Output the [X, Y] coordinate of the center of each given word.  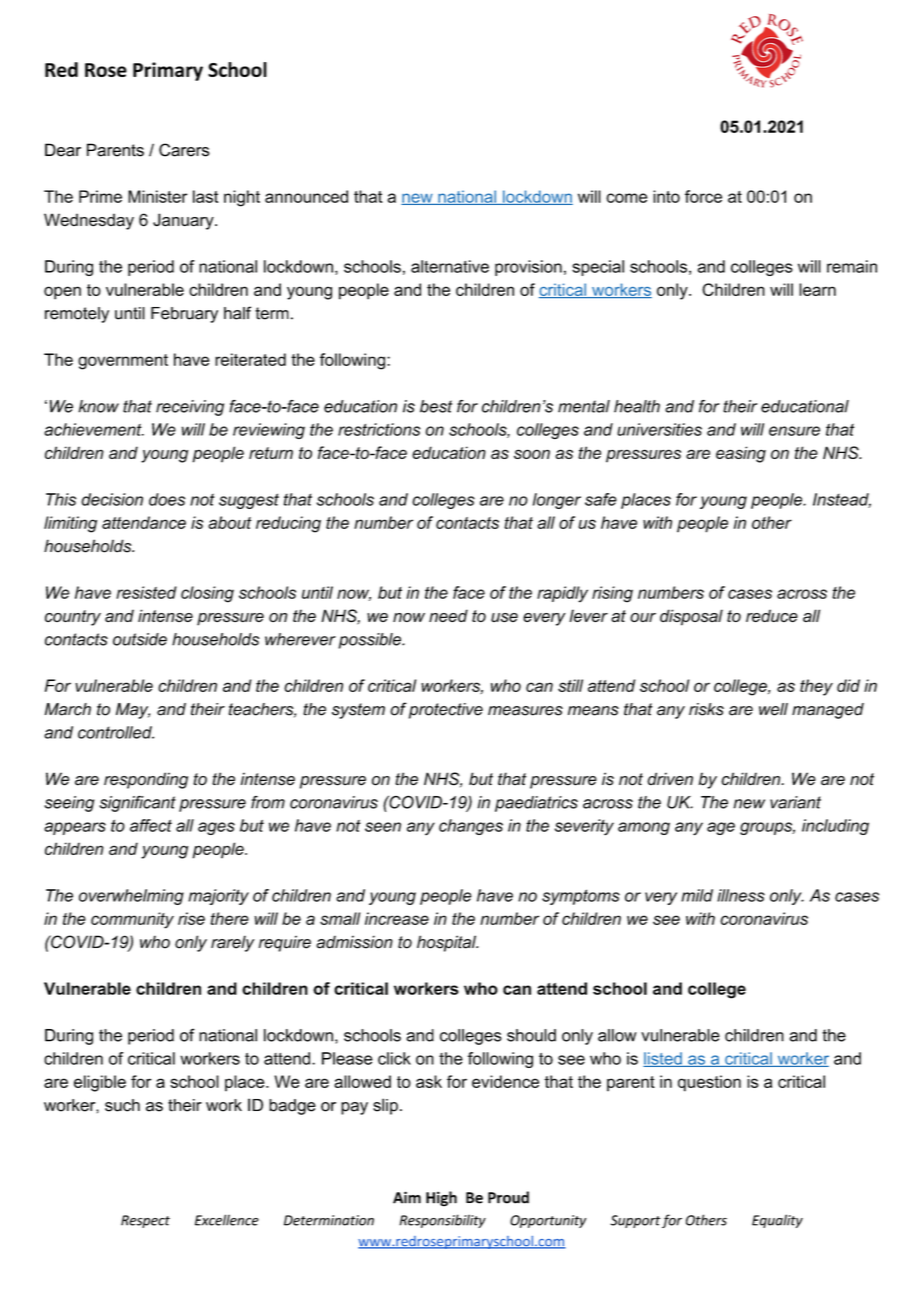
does [167, 499]
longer [557, 501]
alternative [450, 266]
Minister [157, 196]
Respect [145, 1221]
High [441, 1199]
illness [741, 895]
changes [471, 827]
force [703, 196]
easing [741, 454]
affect [151, 825]
